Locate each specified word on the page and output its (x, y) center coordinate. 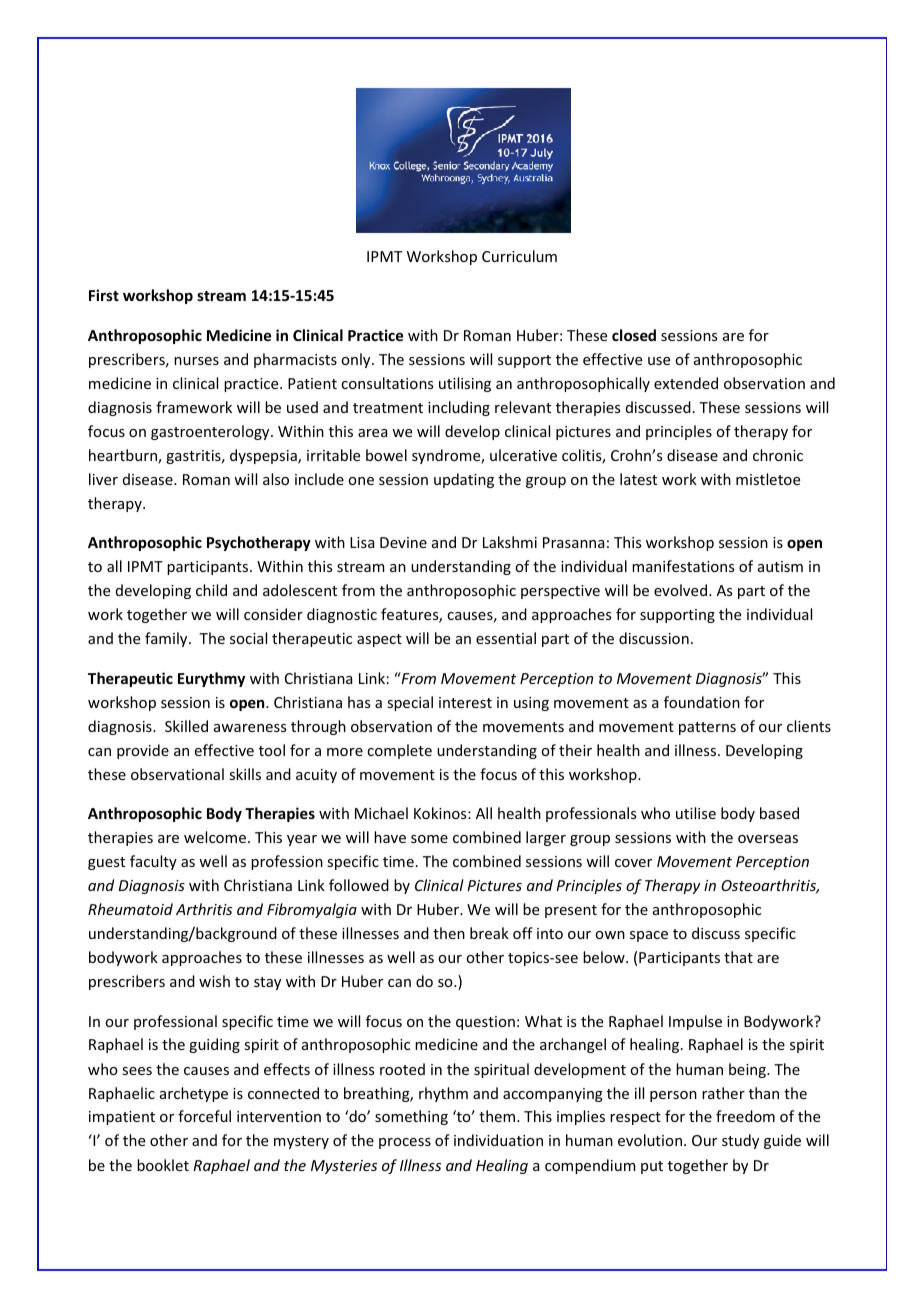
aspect (379, 640)
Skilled (186, 726)
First (104, 295)
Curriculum (519, 256)
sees (137, 1071)
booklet (163, 1165)
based (779, 813)
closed (634, 335)
